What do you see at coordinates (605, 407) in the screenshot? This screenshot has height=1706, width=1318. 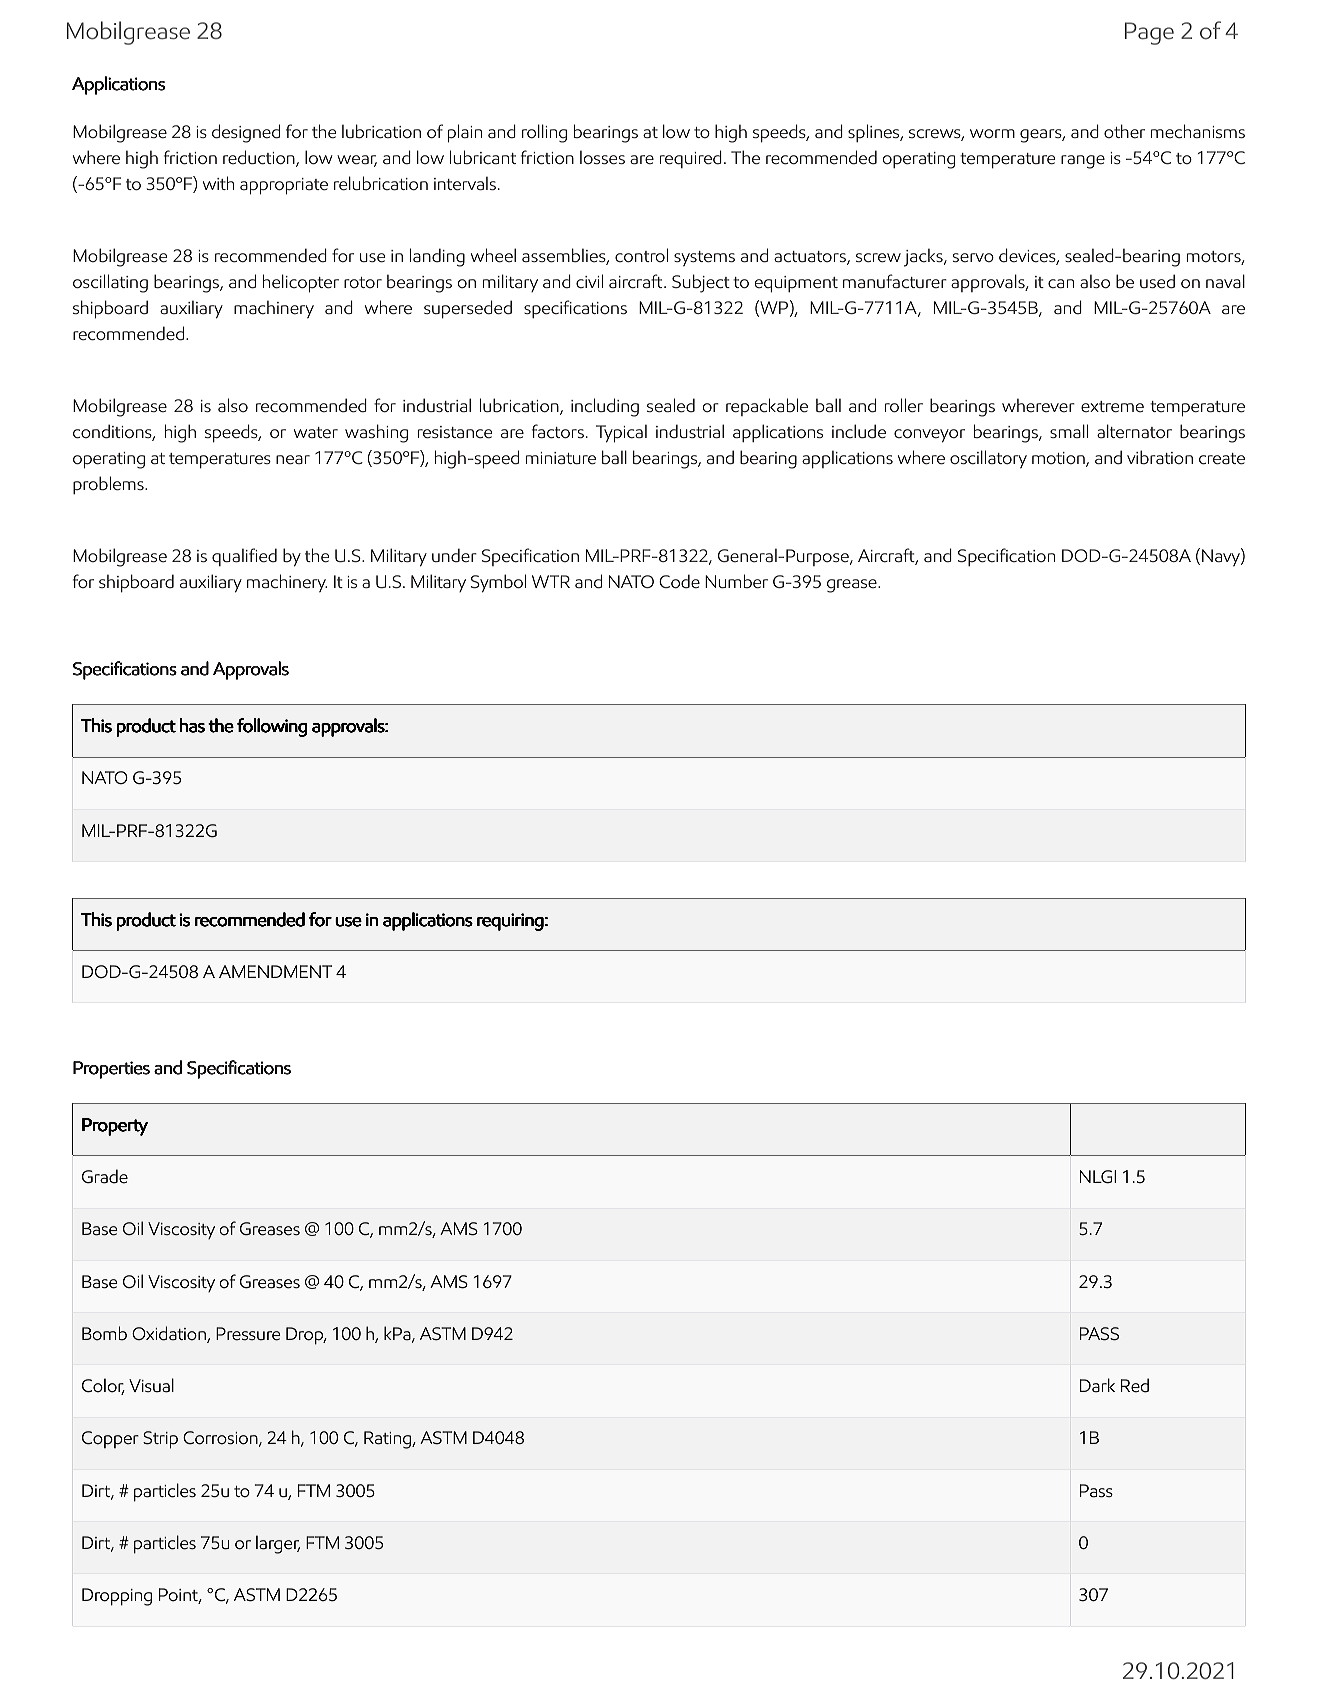 I see `including` at bounding box center [605, 407].
